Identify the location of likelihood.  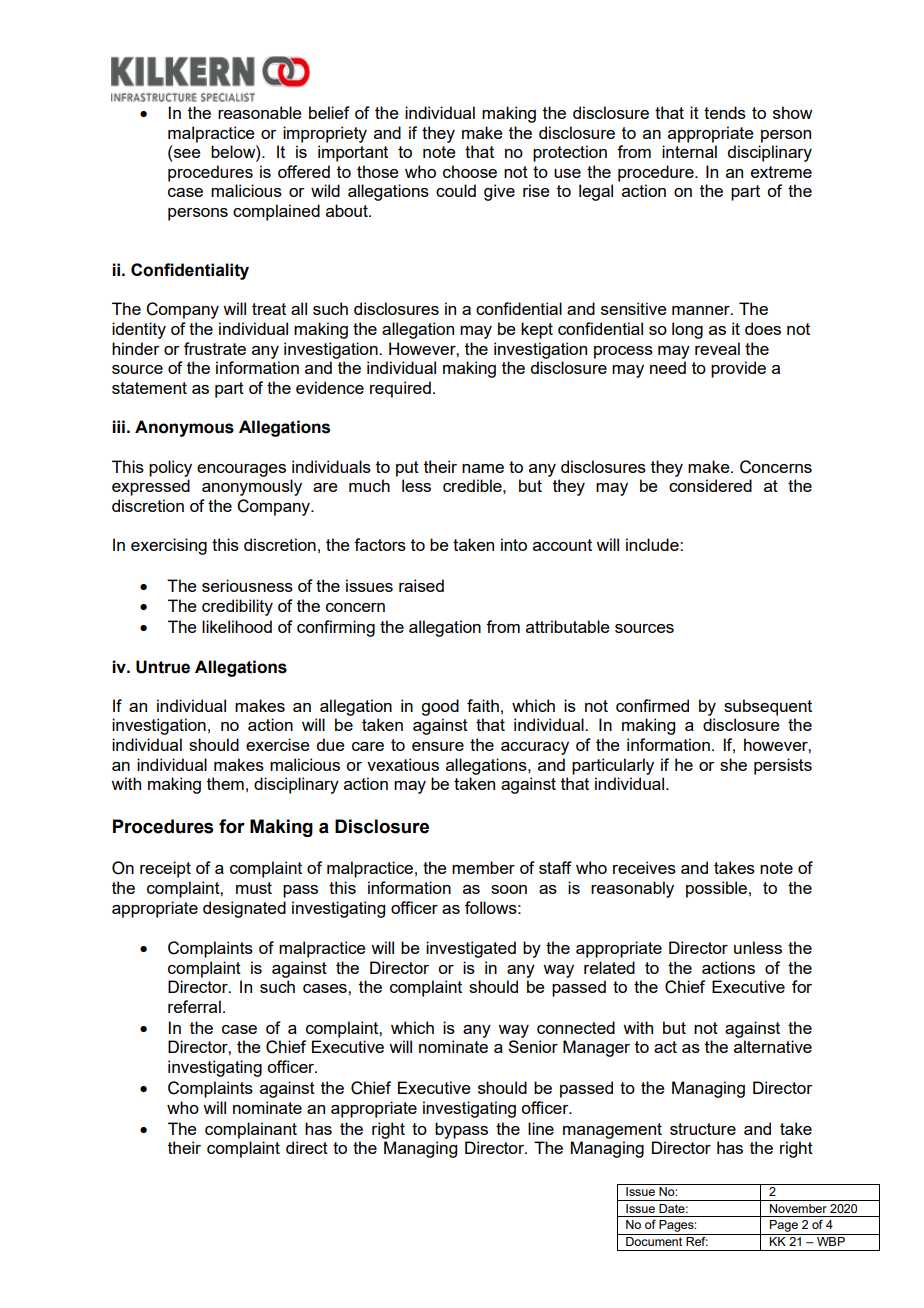
(237, 626).
